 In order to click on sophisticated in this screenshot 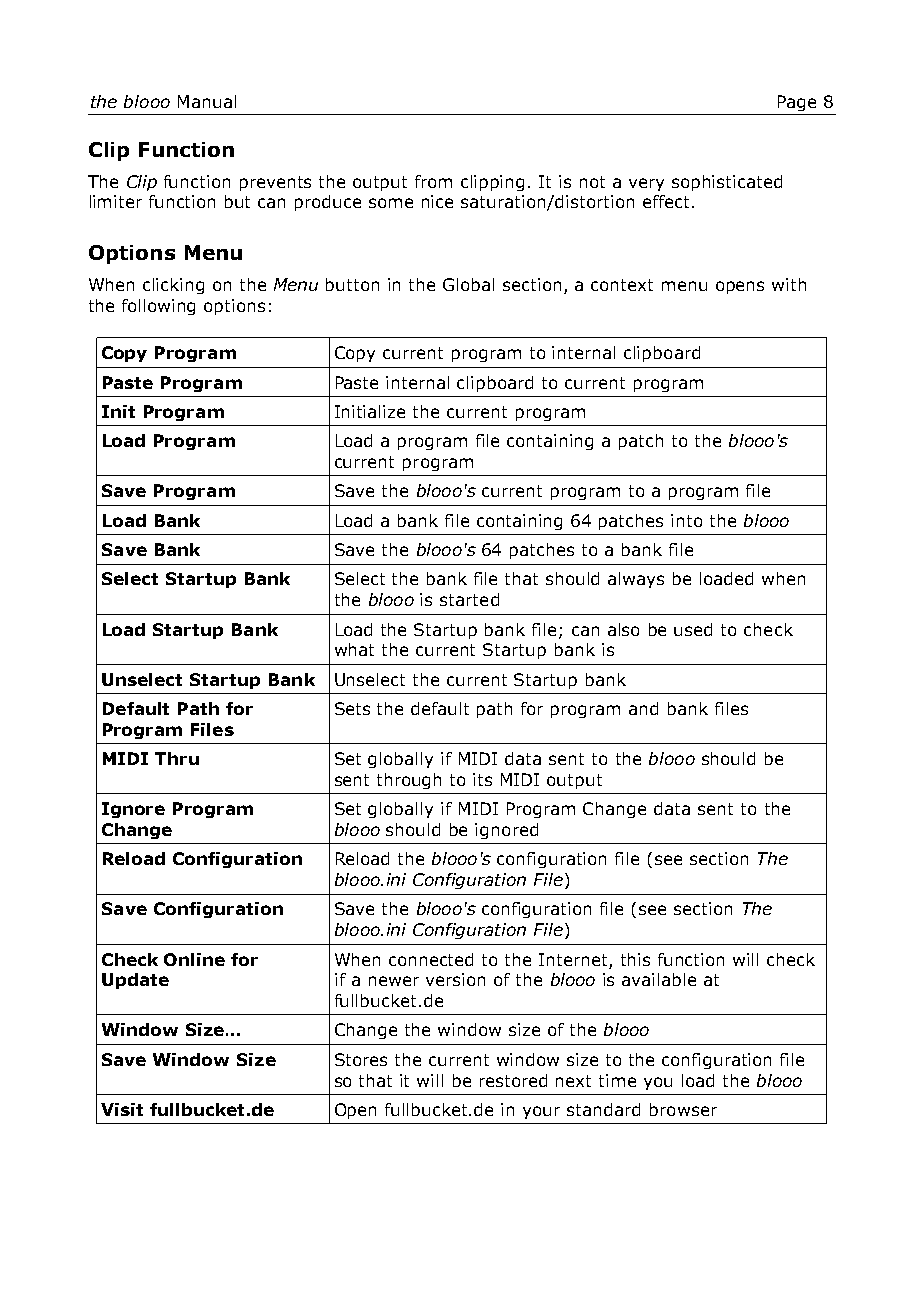, I will do `click(727, 183)`.
